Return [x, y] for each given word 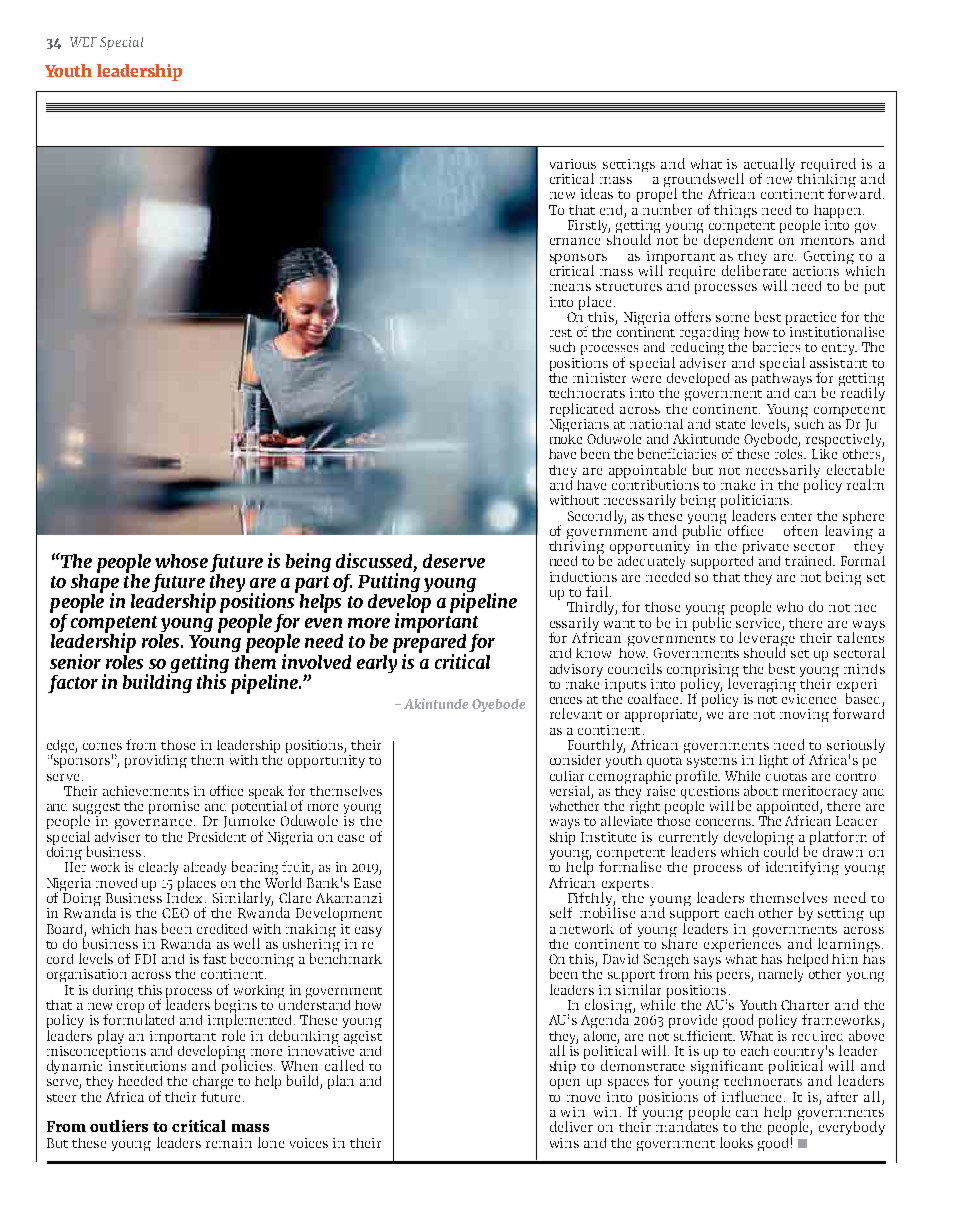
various [573, 164]
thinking [826, 180]
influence [753, 1096]
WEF [83, 42]
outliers [119, 1126]
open [565, 1084]
